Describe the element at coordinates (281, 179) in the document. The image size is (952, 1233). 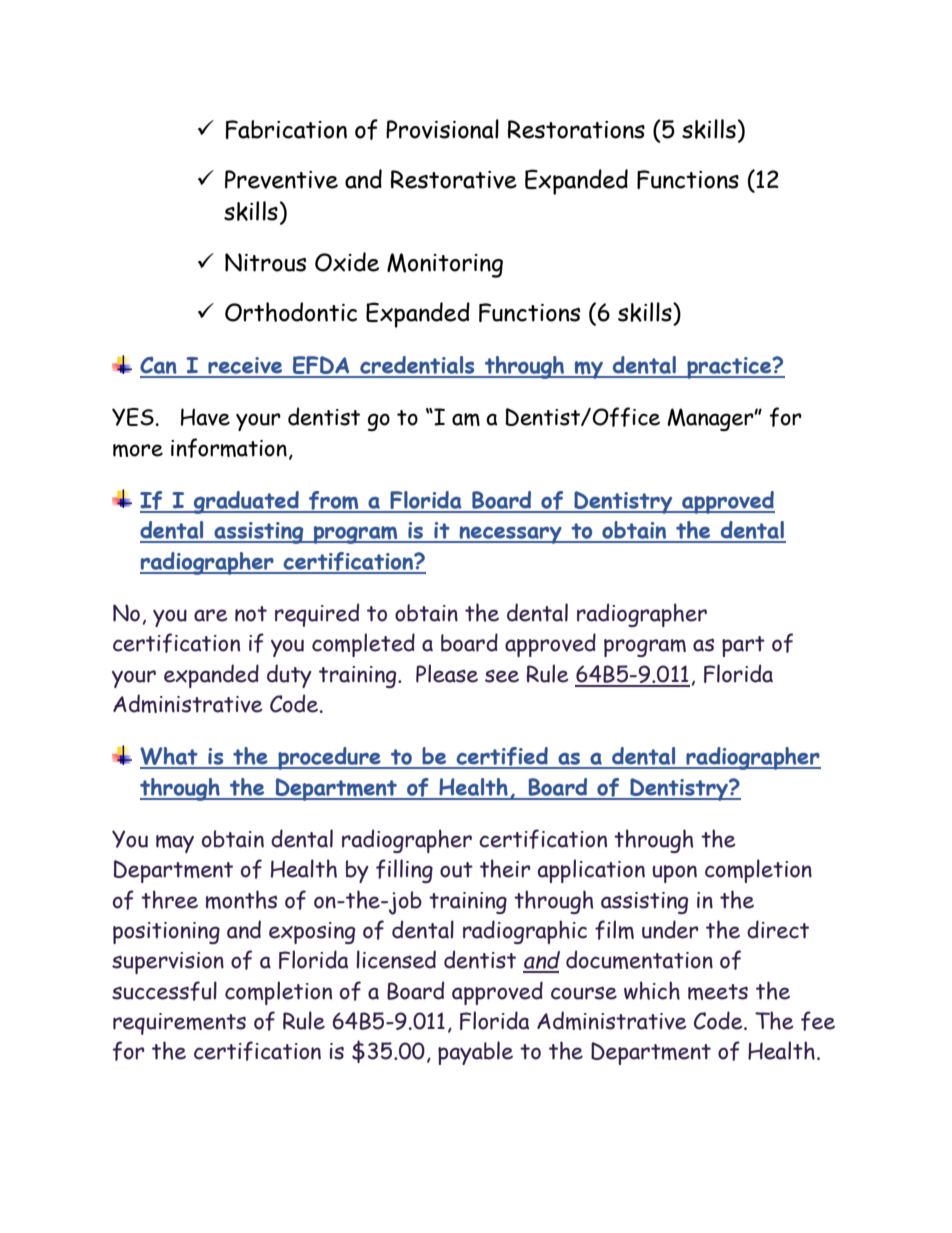
I see `Preventive` at that location.
